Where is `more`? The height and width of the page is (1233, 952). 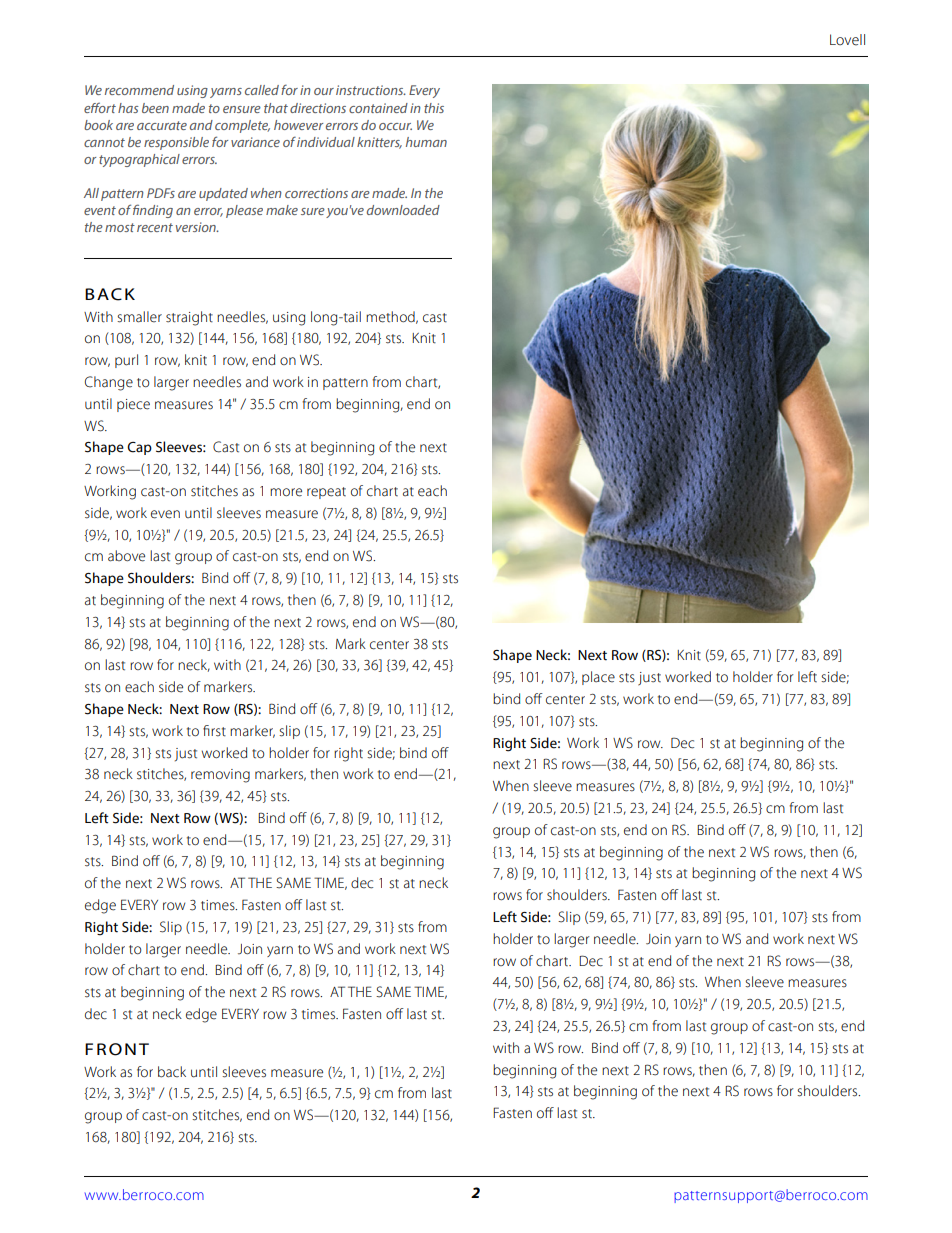 more is located at coordinates (286, 492).
